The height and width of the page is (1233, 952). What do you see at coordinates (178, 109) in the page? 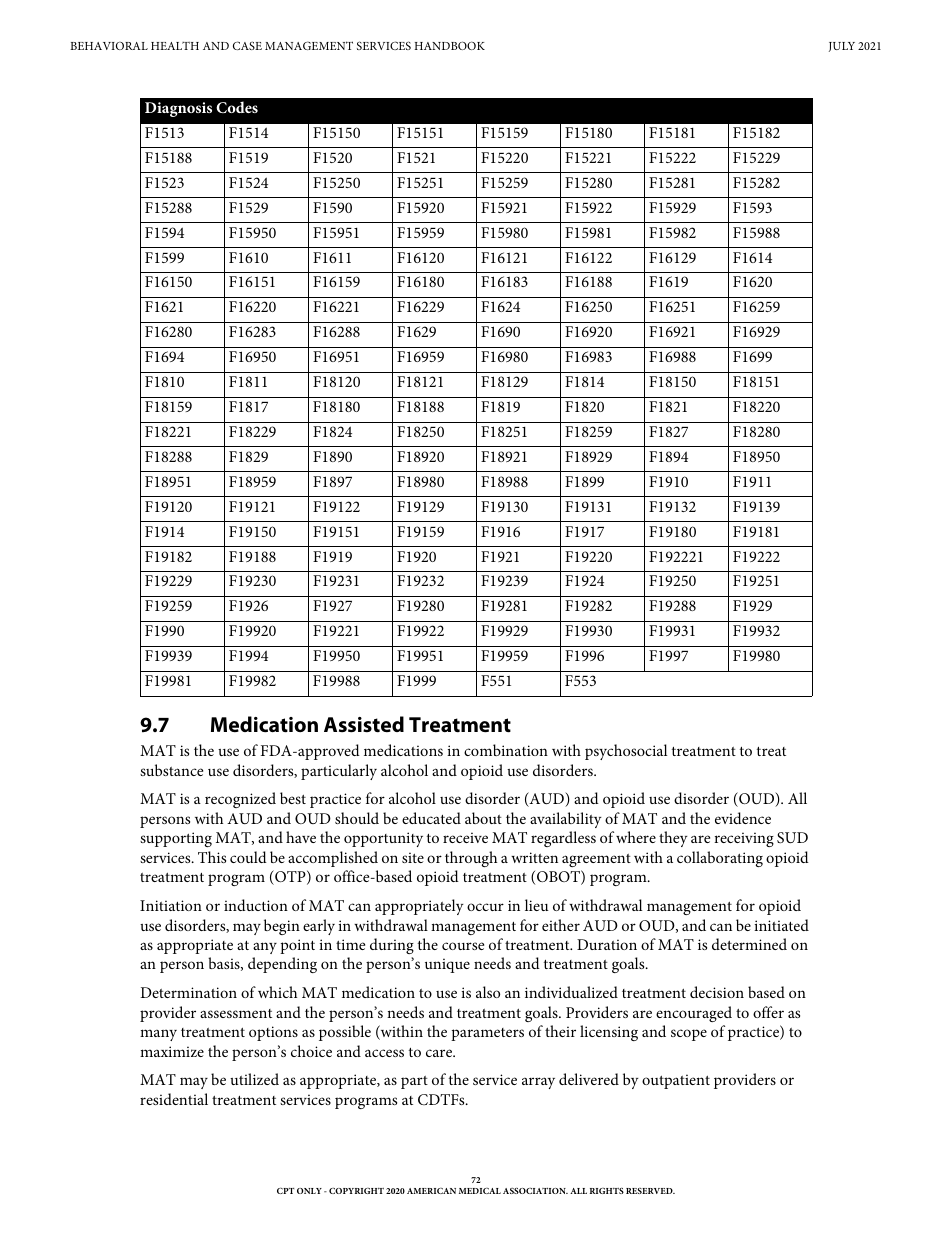
I see `Diagnosis` at bounding box center [178, 109].
